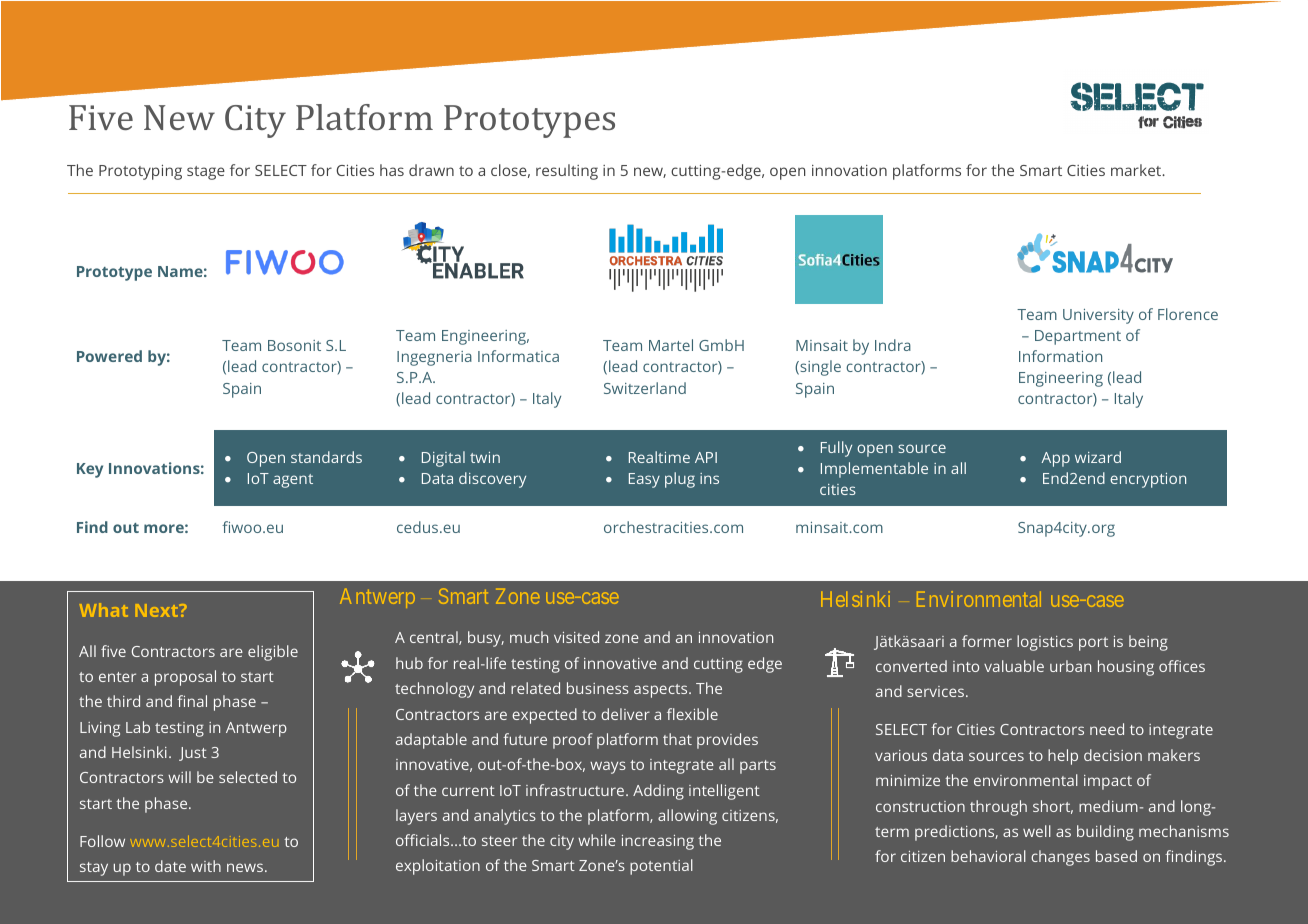 Image resolution: width=1308 pixels, height=924 pixels. Describe the element at coordinates (1148, 480) in the document. I see `encryption` at that location.
